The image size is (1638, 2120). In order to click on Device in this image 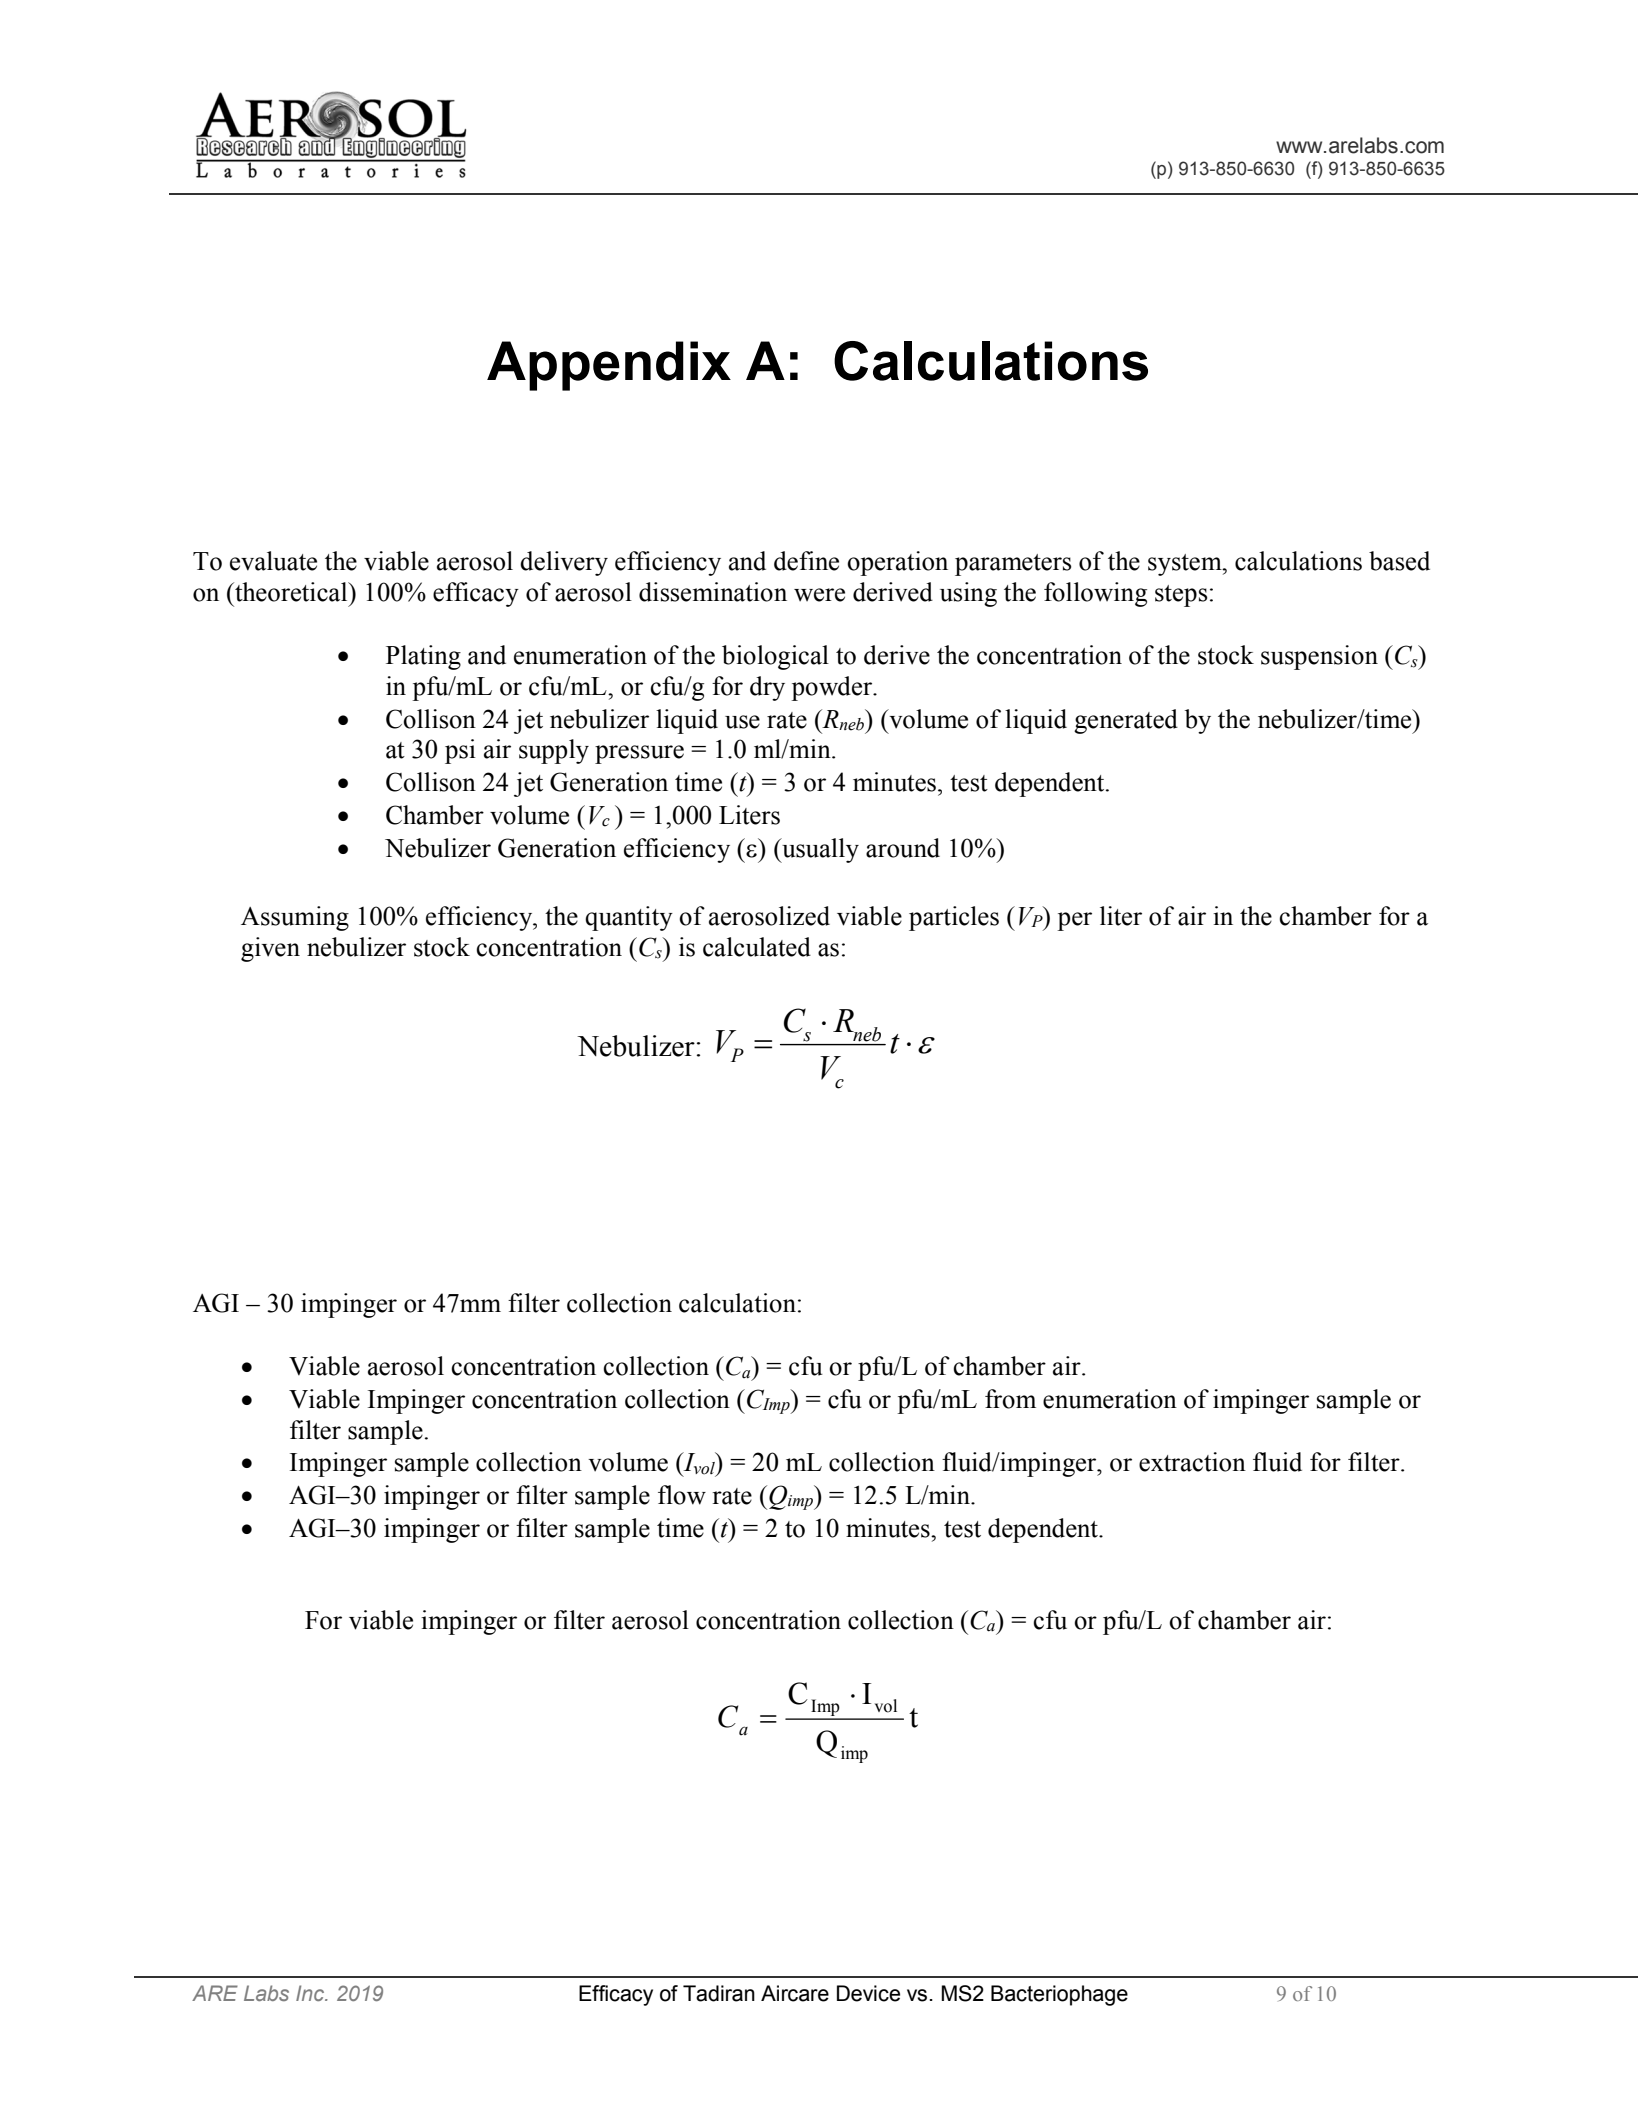, I will do `click(868, 1993)`.
